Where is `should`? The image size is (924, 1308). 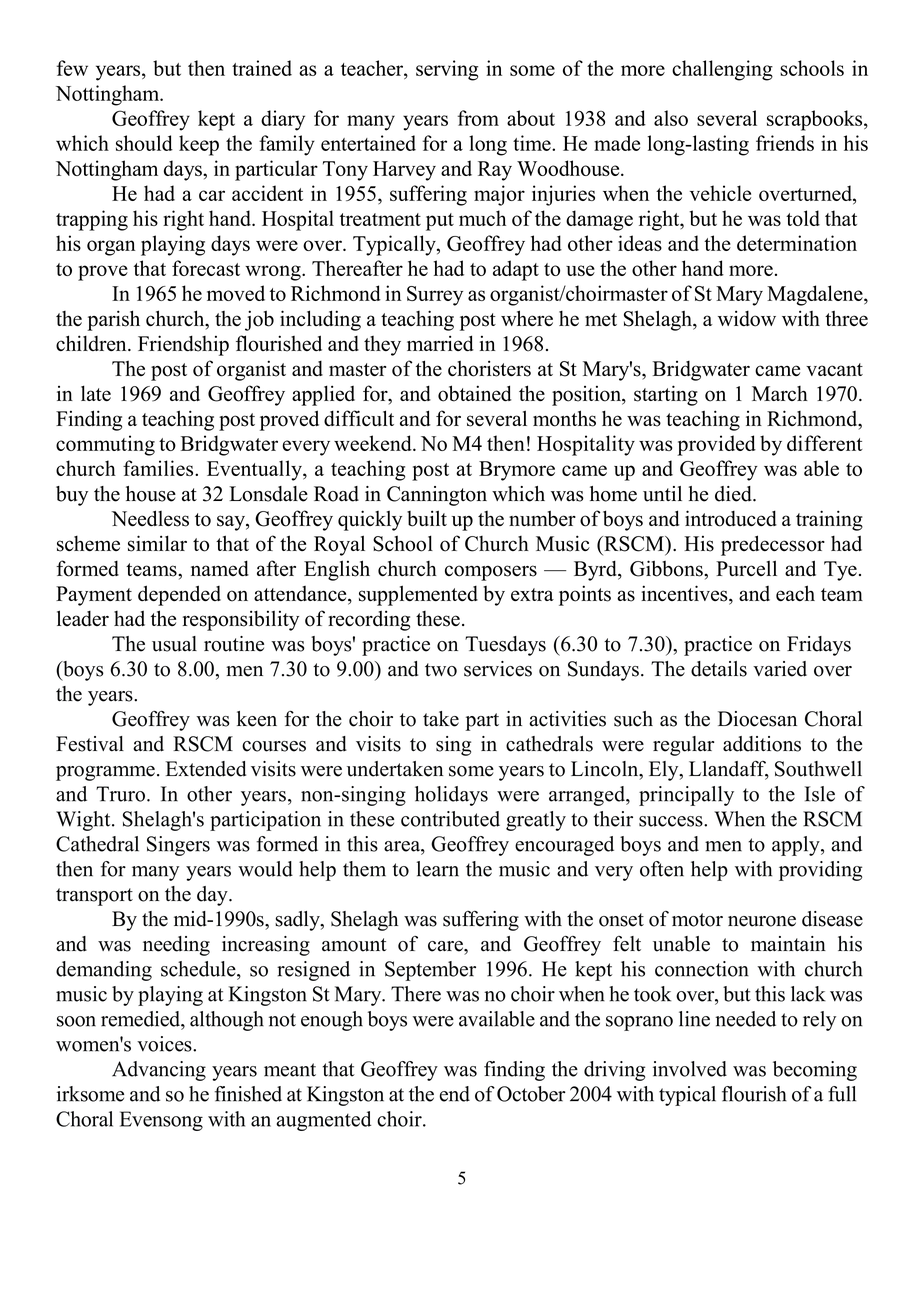
should is located at coordinates (144, 143).
